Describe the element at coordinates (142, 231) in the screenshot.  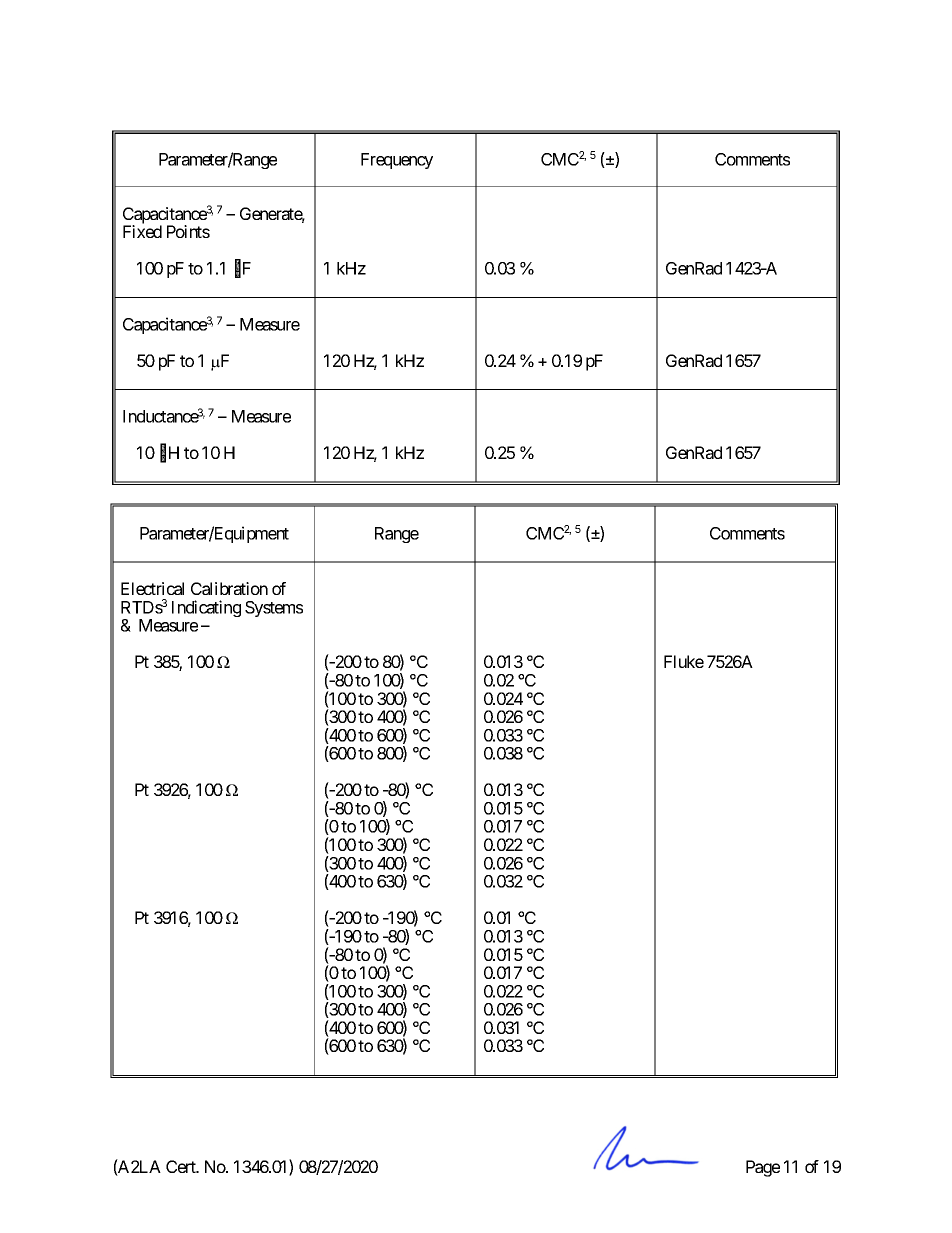
I see `Fixed` at that location.
